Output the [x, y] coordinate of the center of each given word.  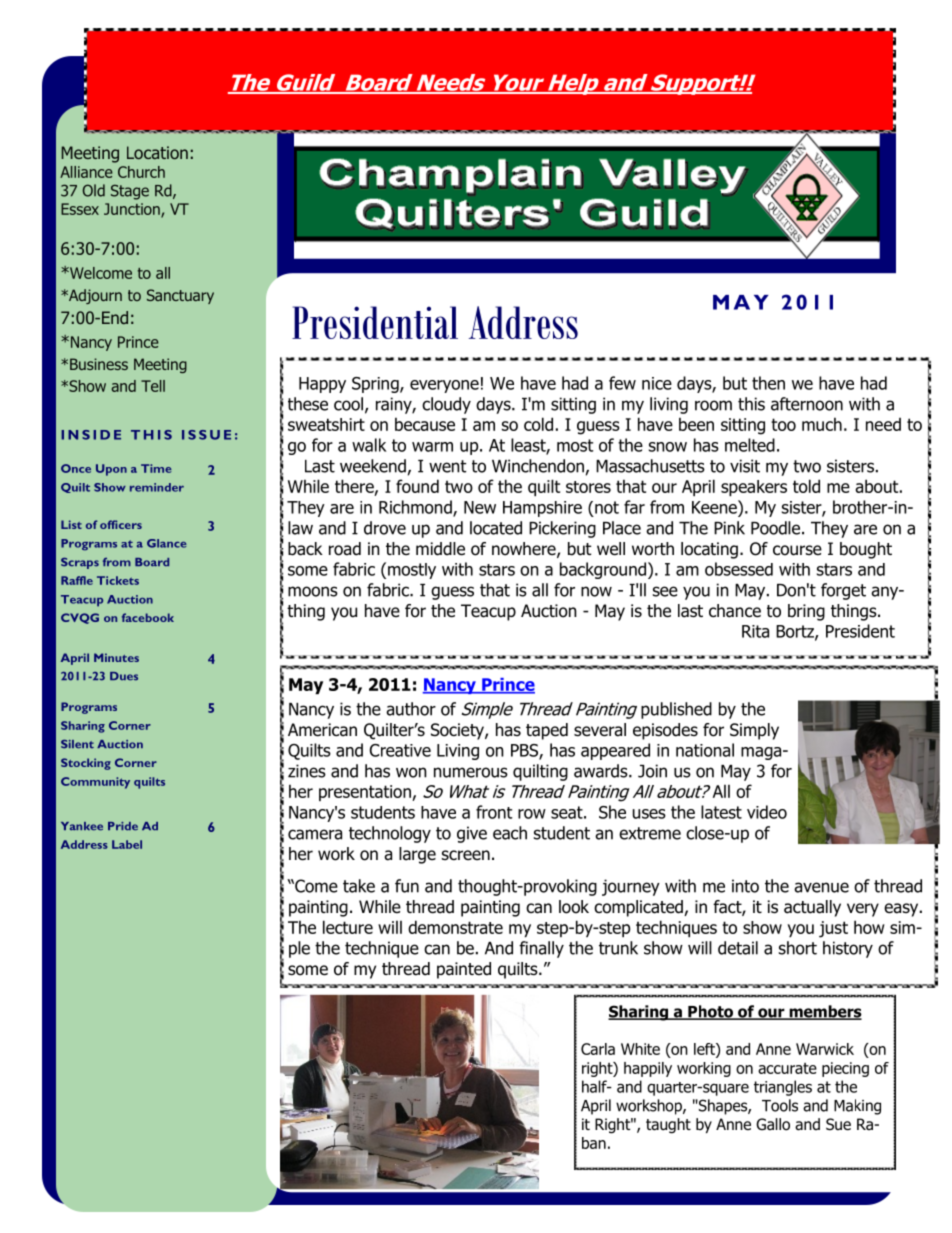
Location [157, 152]
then [768, 383]
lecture [348, 927]
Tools [780, 1105]
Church [141, 172]
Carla [598, 1049]
